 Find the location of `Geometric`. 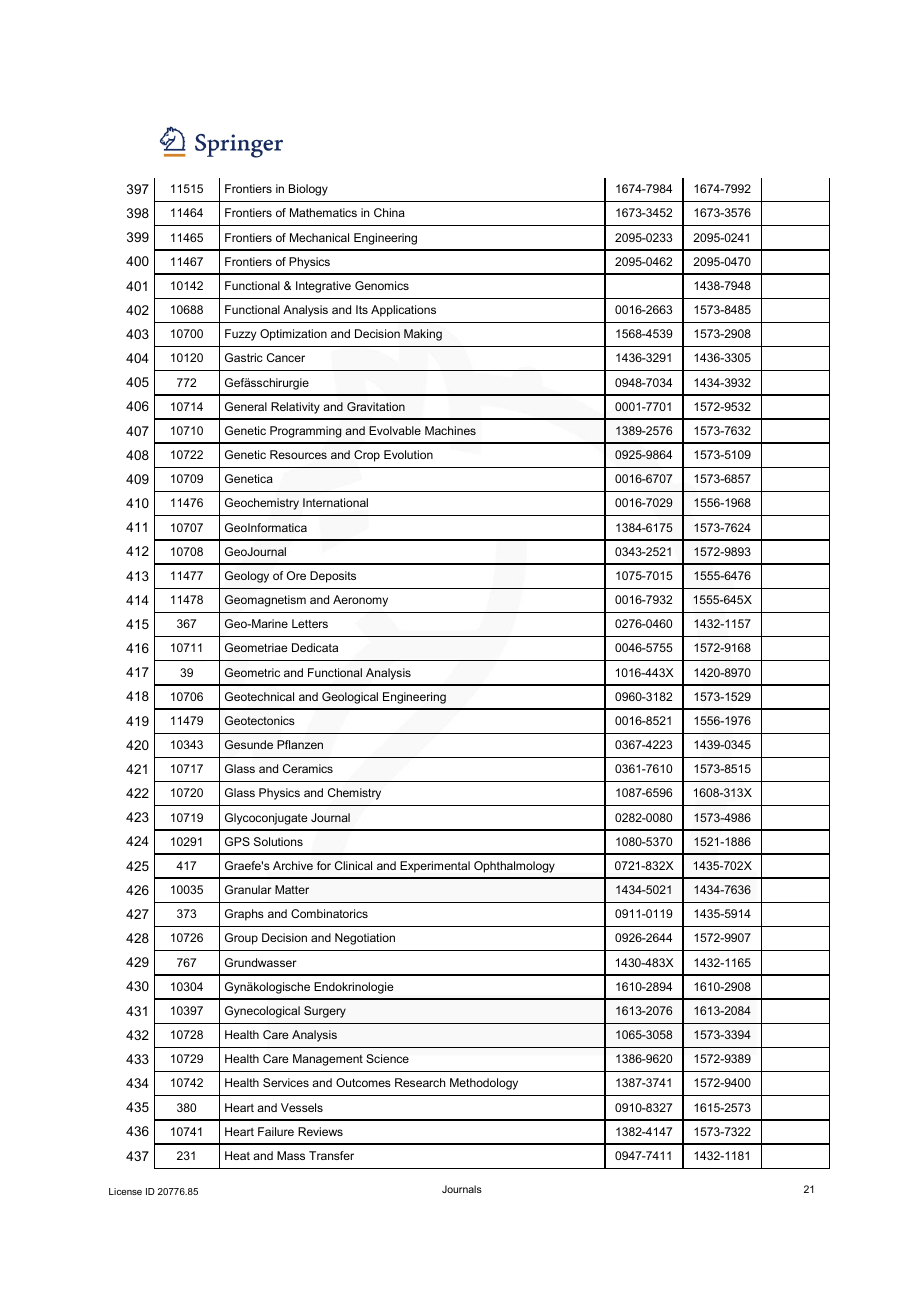

Geometric is located at coordinates (252, 672).
